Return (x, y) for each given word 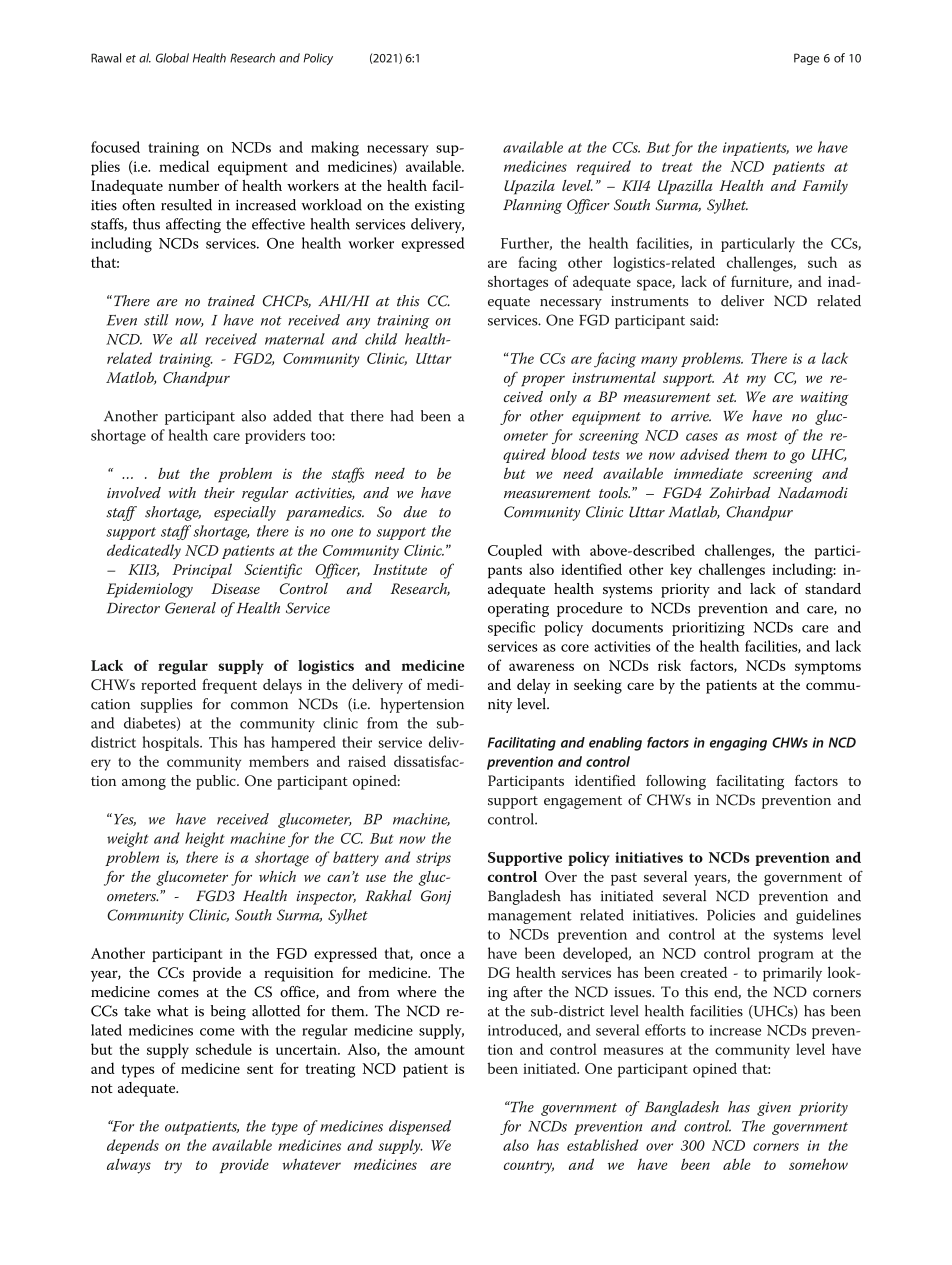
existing (440, 207)
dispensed (420, 1127)
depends (133, 1146)
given (774, 1109)
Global (172, 58)
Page (806, 59)
